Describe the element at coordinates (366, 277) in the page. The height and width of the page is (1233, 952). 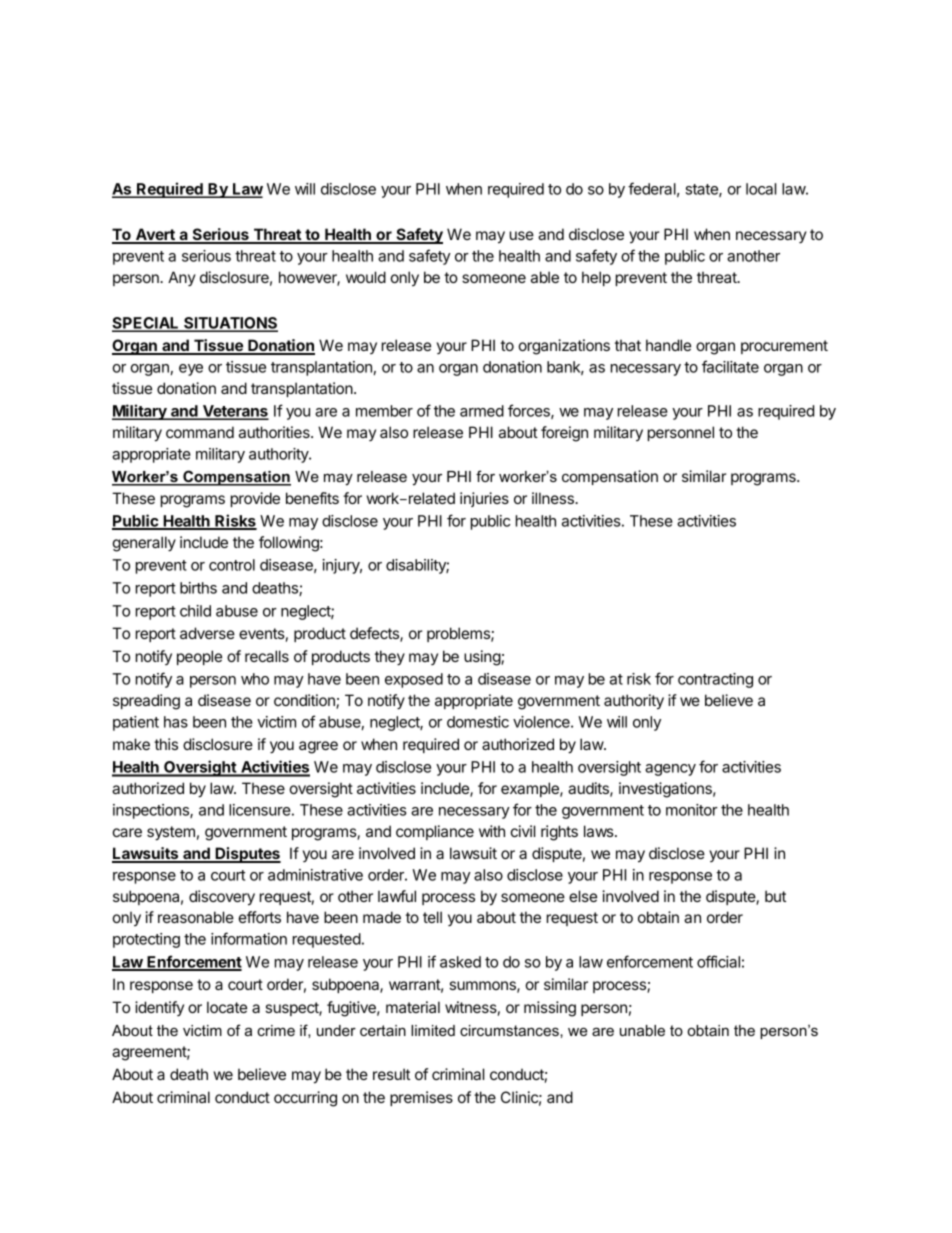
I see `would` at that location.
